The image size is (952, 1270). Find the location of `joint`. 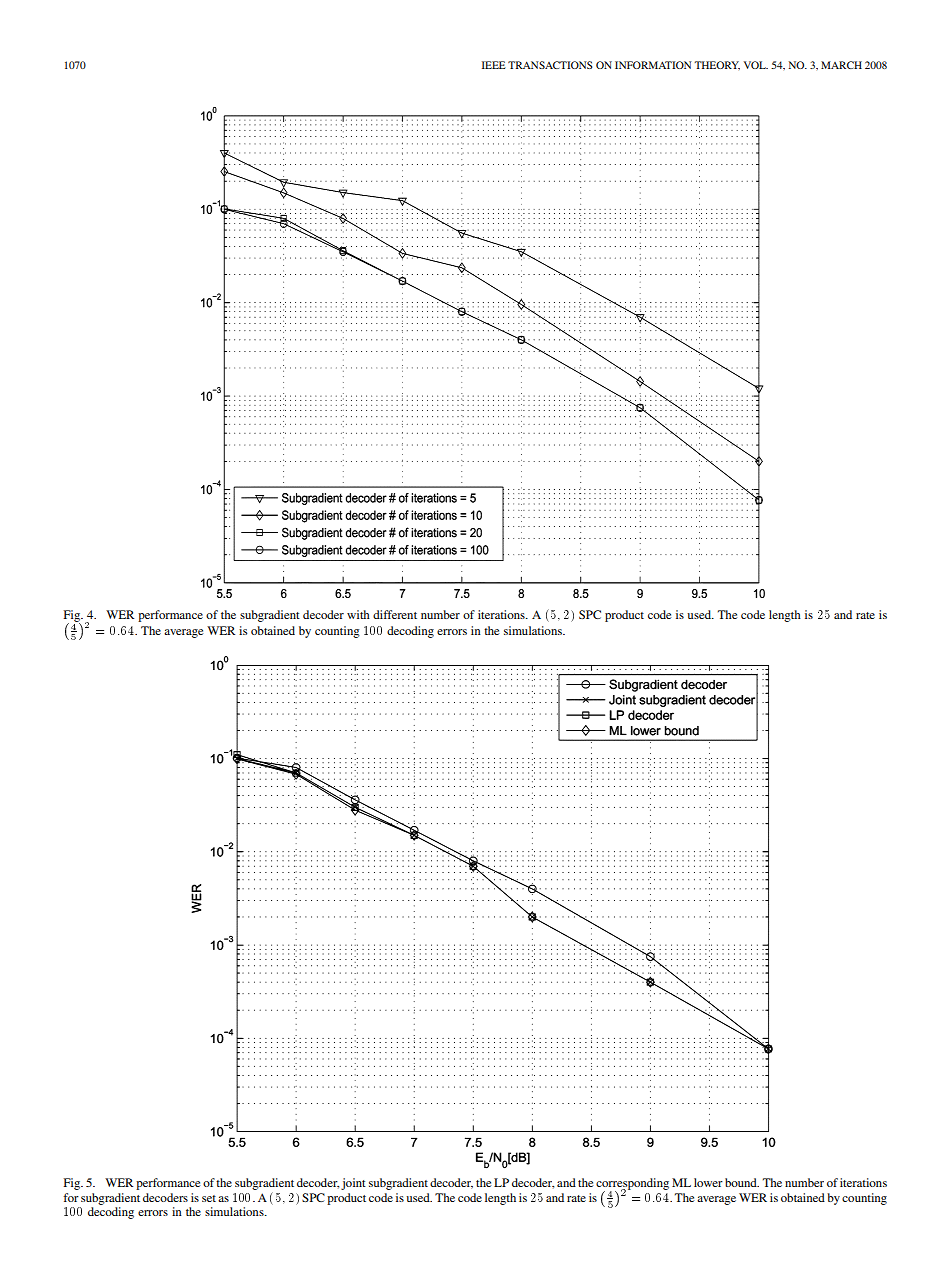

joint is located at coordinates (353, 1184).
